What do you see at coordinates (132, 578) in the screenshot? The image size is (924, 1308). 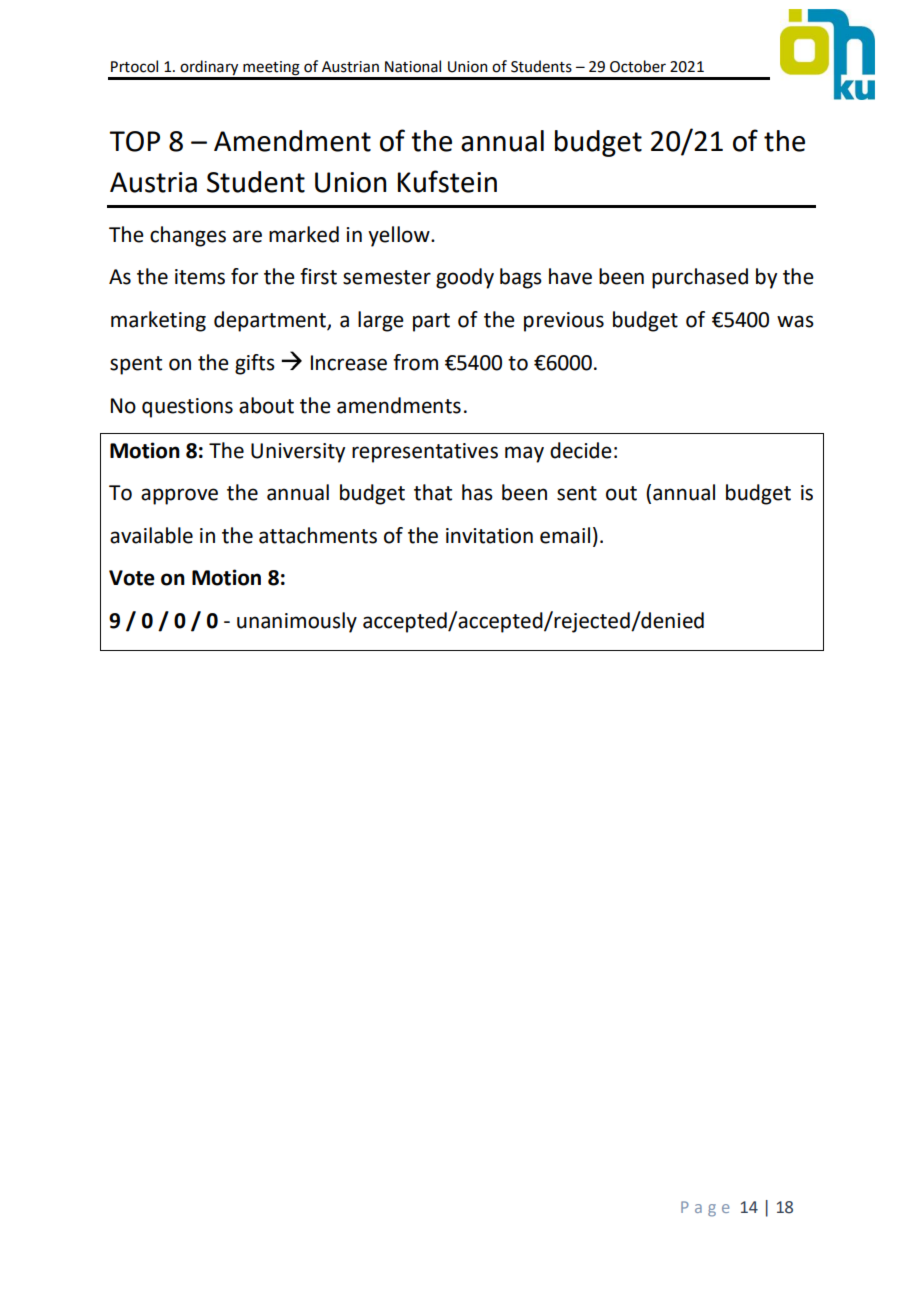 I see `Vote` at bounding box center [132, 578].
